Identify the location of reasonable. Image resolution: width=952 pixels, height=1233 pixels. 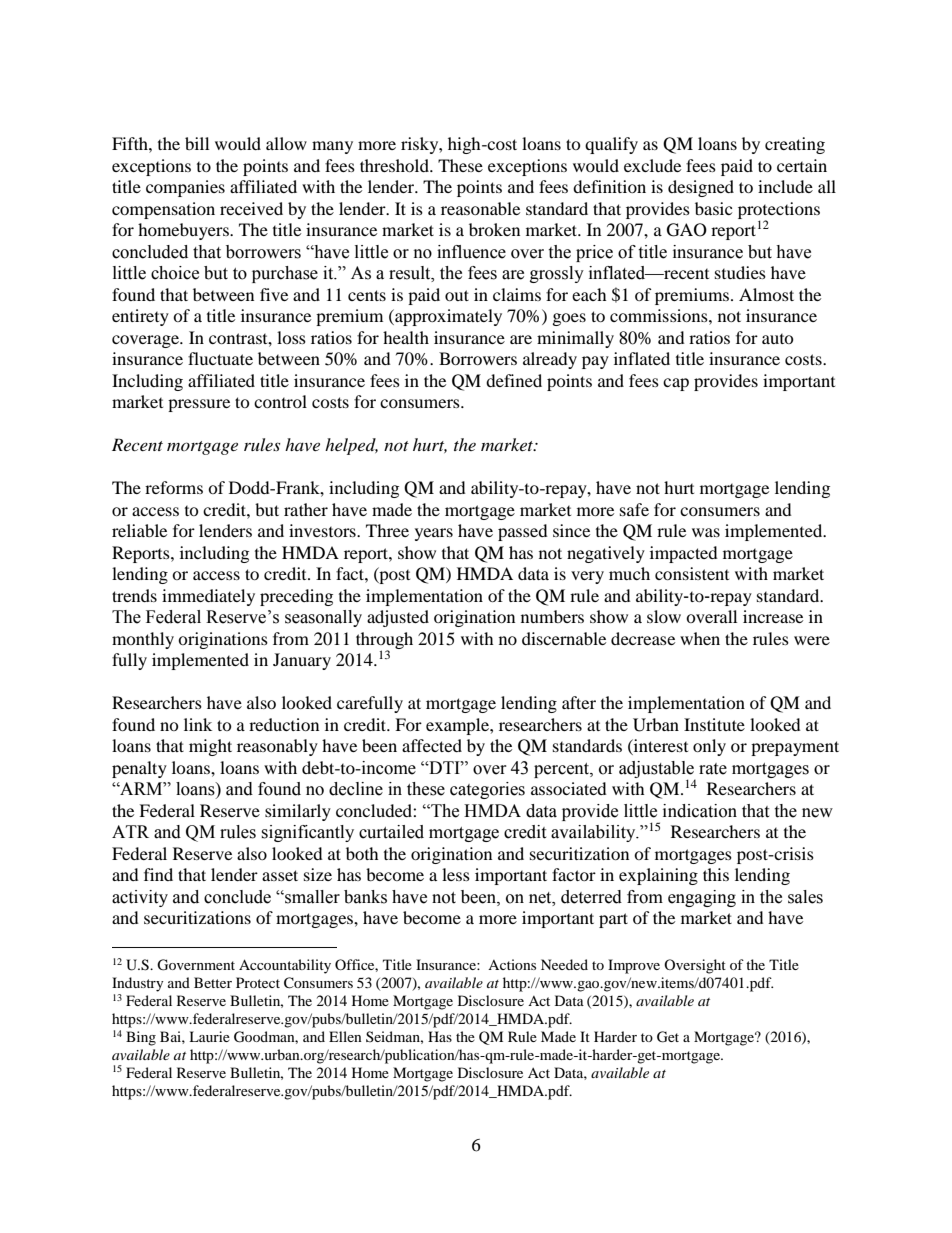
(480, 208).
